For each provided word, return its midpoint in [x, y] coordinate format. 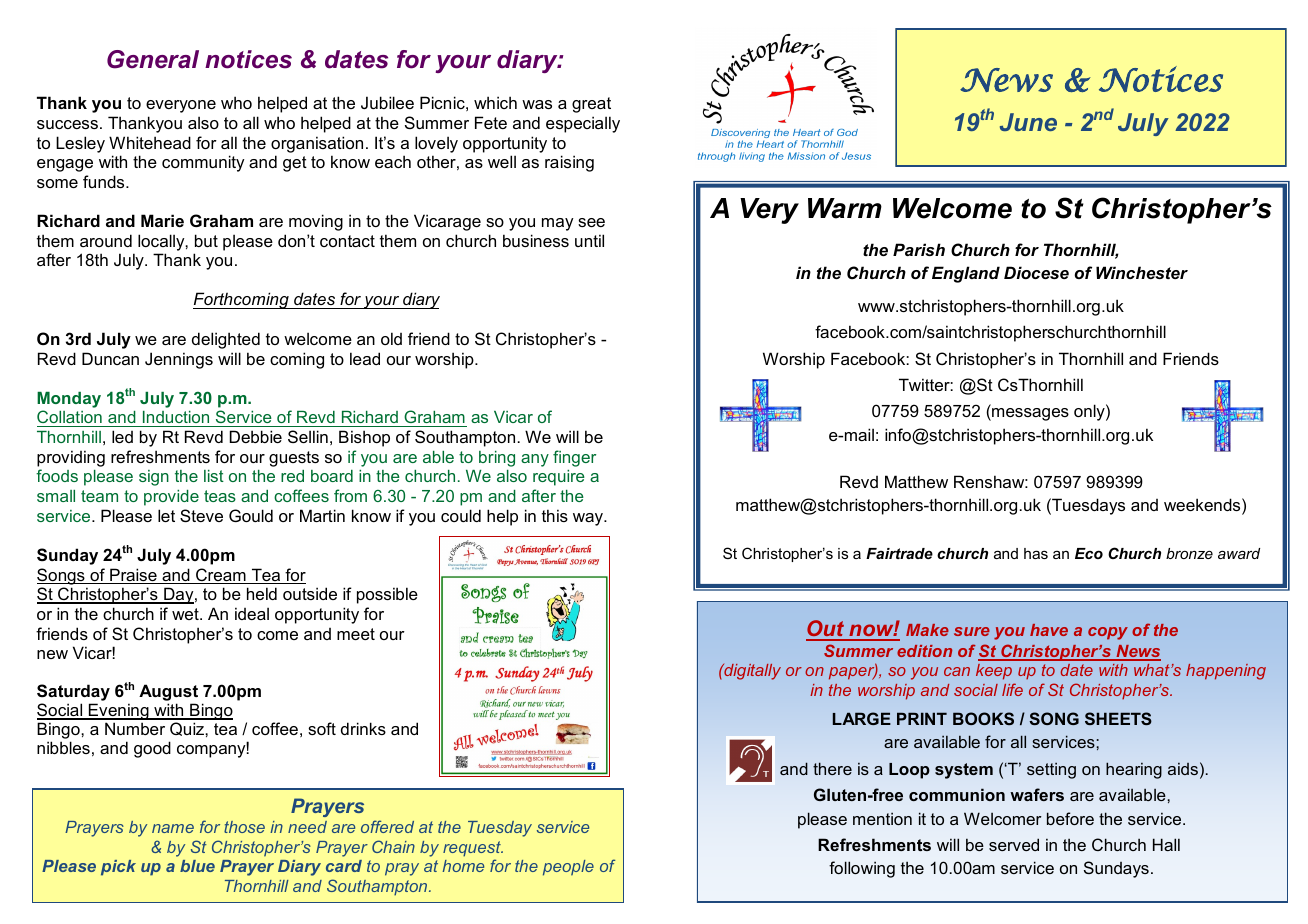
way [589, 519]
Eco [1089, 553]
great [591, 105]
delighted [226, 340]
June [1028, 122]
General [153, 59]
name [173, 828]
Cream [221, 576]
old [391, 338]
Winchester [1142, 272]
